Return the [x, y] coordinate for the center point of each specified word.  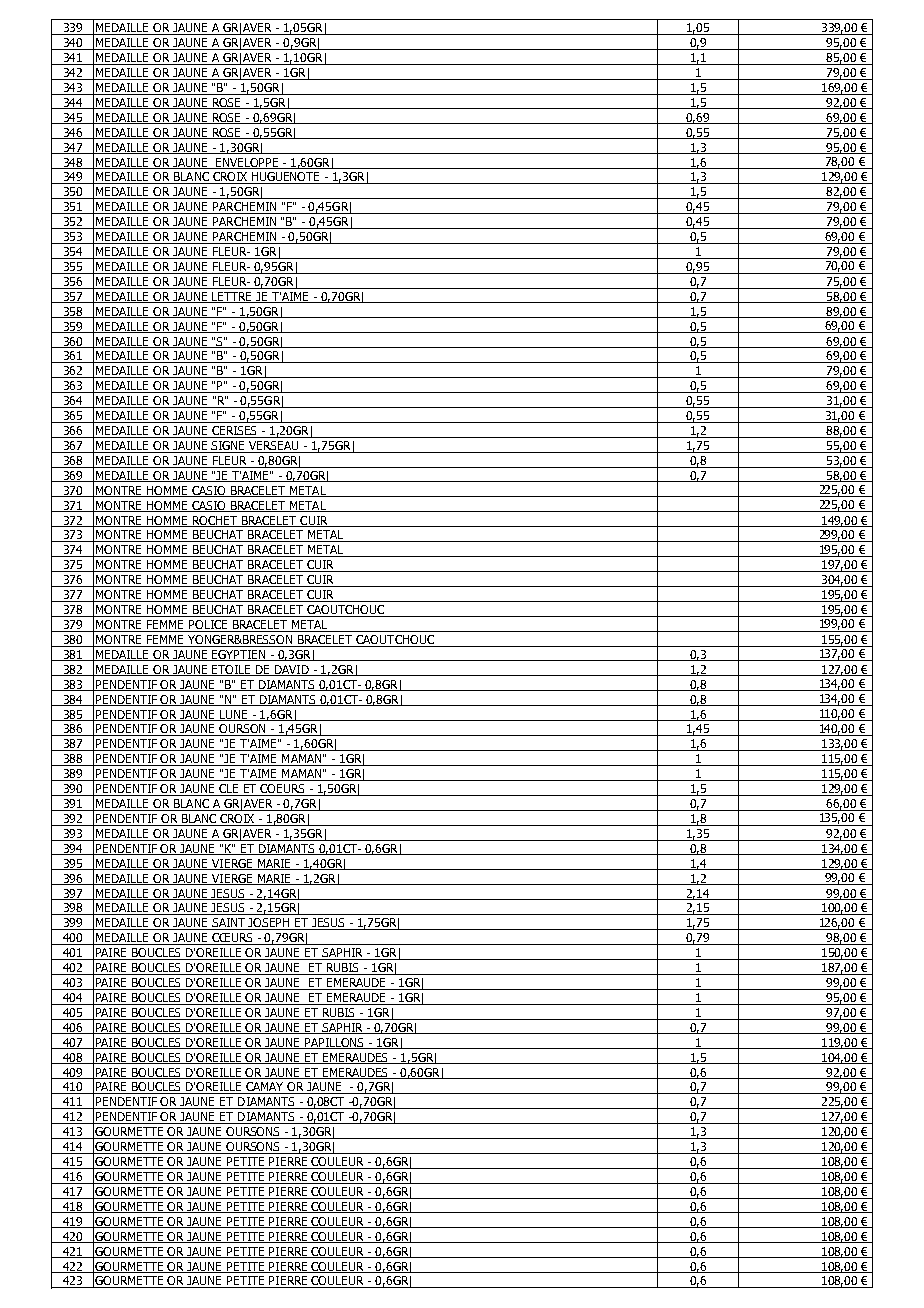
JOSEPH [270, 924]
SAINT [229, 924]
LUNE [234, 715]
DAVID [292, 670]
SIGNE [229, 447]
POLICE [208, 626]
